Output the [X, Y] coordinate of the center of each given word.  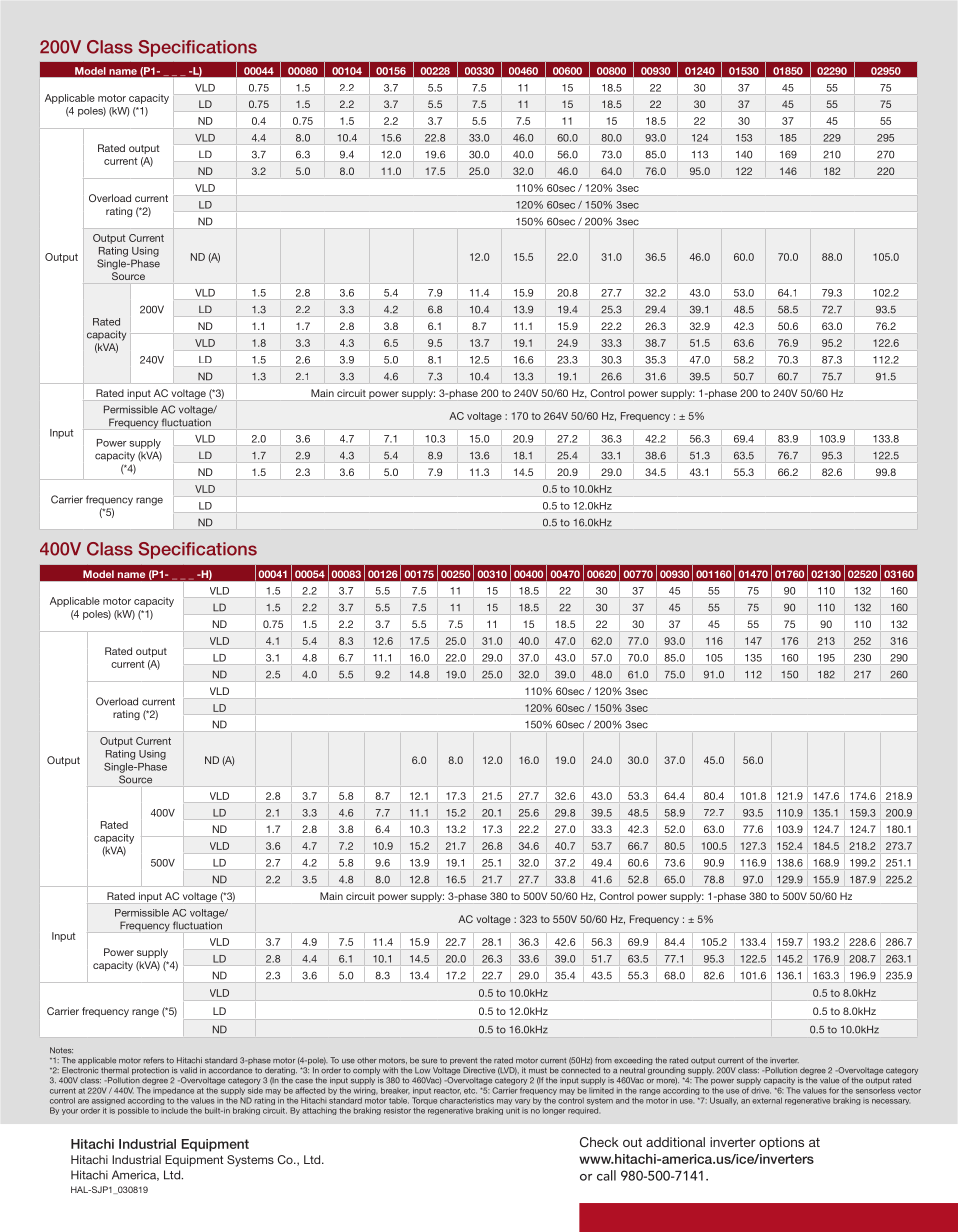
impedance [173, 1091]
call [606, 1175]
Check [599, 1142]
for [834, 1090]
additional [675, 1142]
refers [154, 1060]
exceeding [633, 1061]
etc [470, 1091]
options [781, 1143]
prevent [463, 1061]
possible [133, 1111]
